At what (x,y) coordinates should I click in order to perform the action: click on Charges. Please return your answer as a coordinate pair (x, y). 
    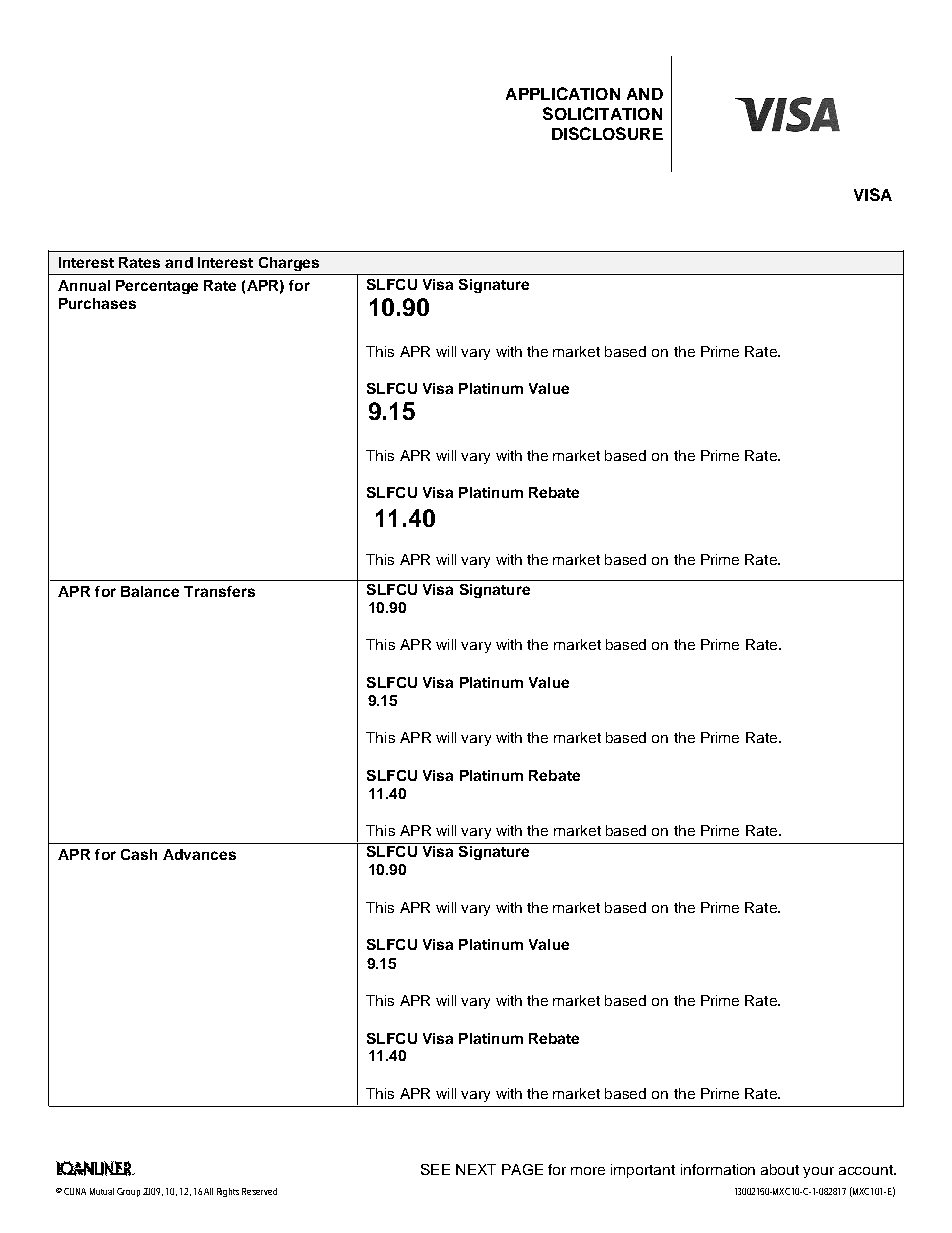
    Looking at the image, I should click on (289, 264).
